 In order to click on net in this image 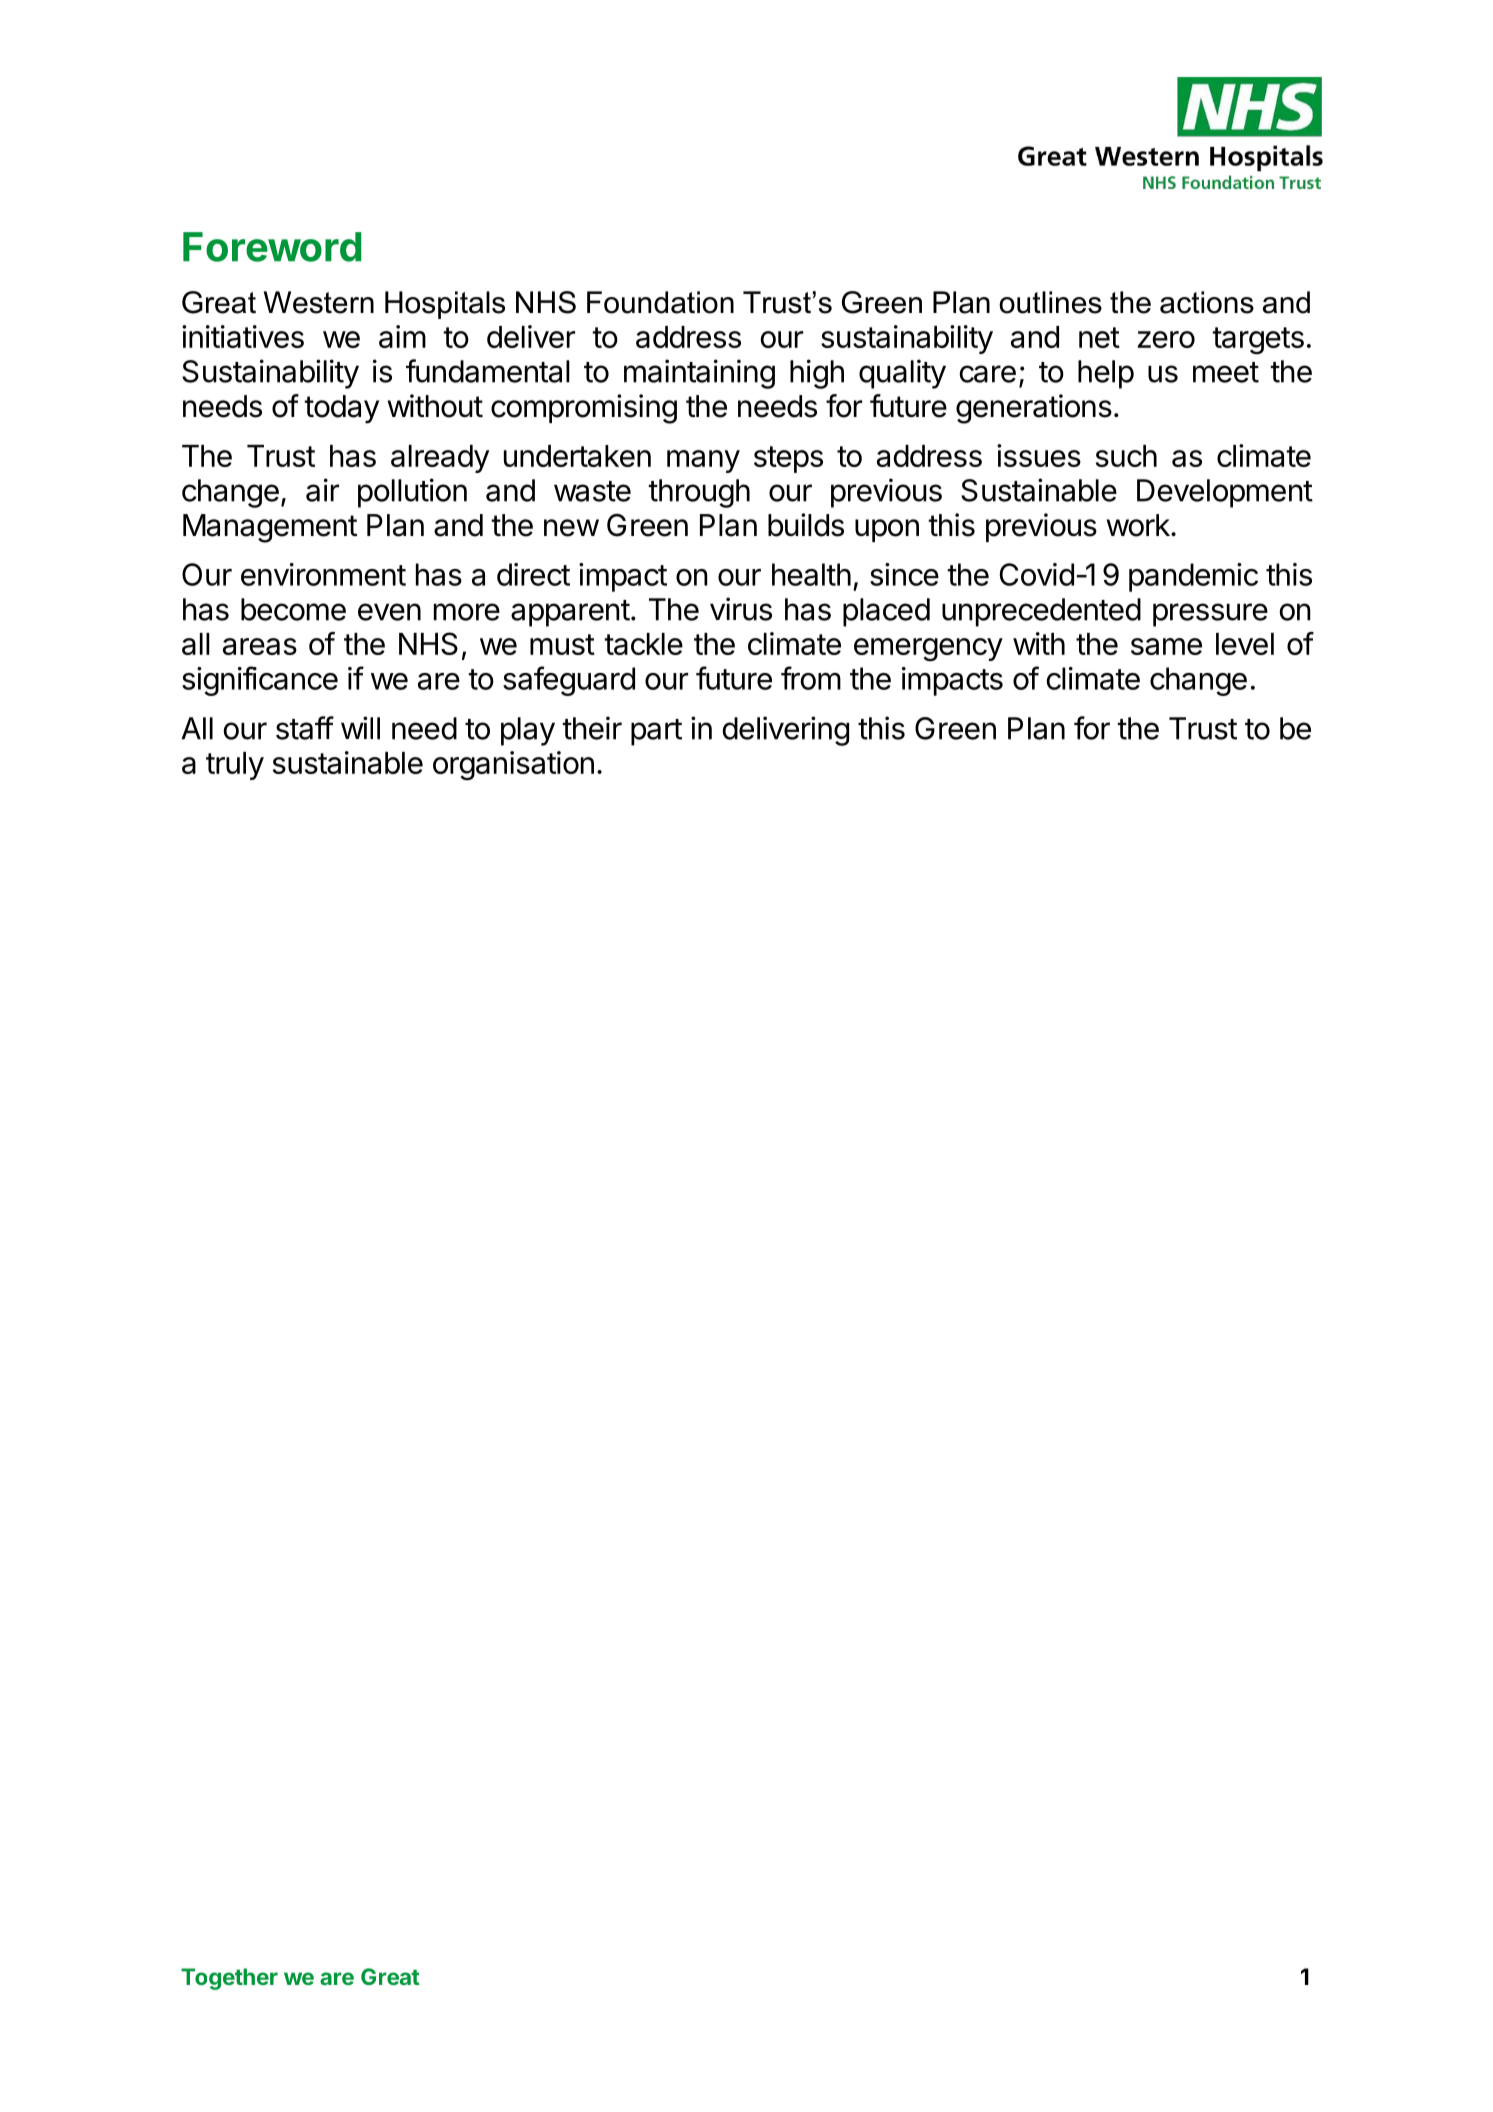, I will do `click(1099, 337)`.
